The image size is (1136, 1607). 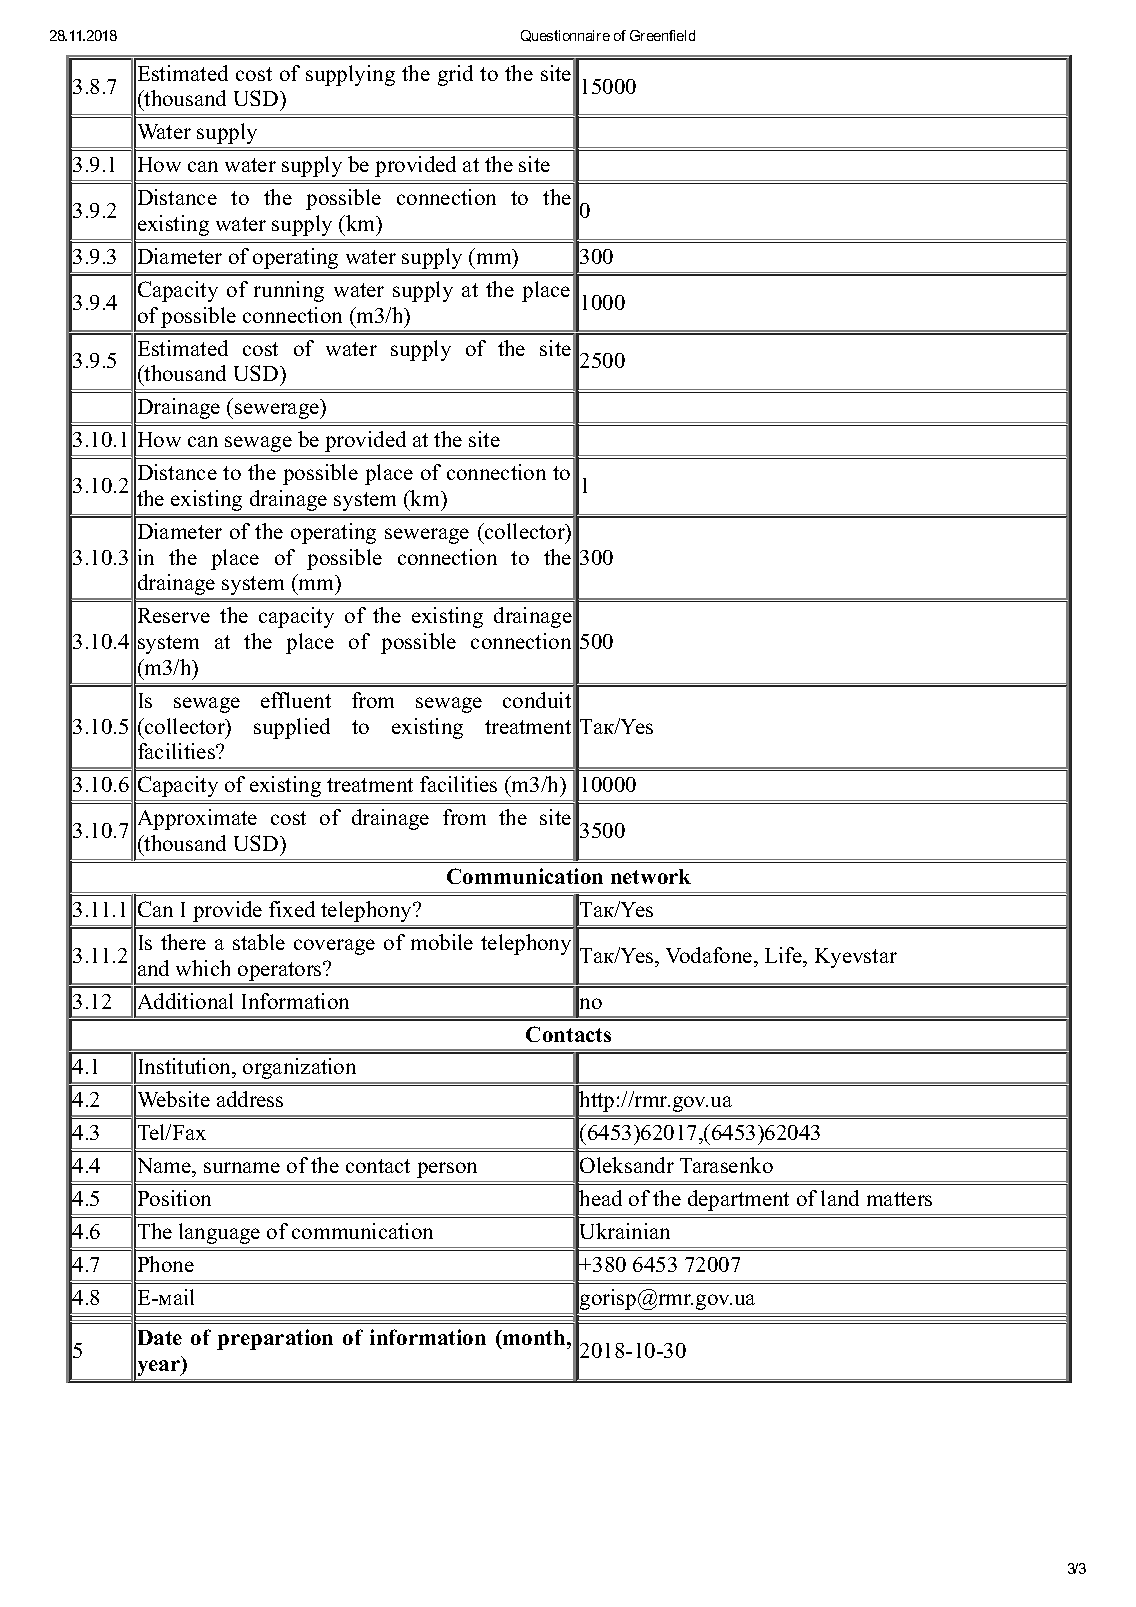 I want to click on running, so click(x=289, y=291).
